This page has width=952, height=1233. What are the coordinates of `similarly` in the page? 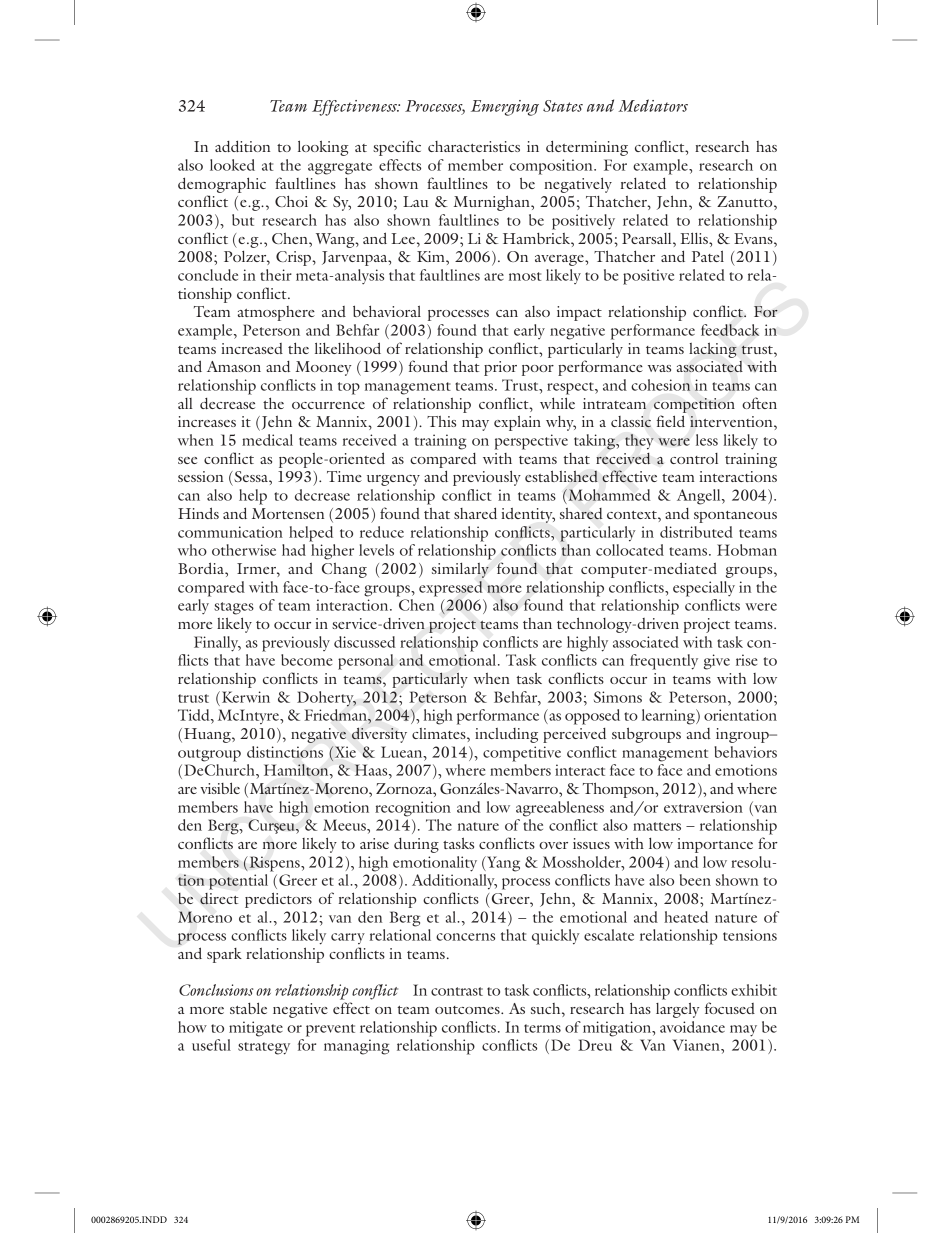 It's located at (460, 570).
